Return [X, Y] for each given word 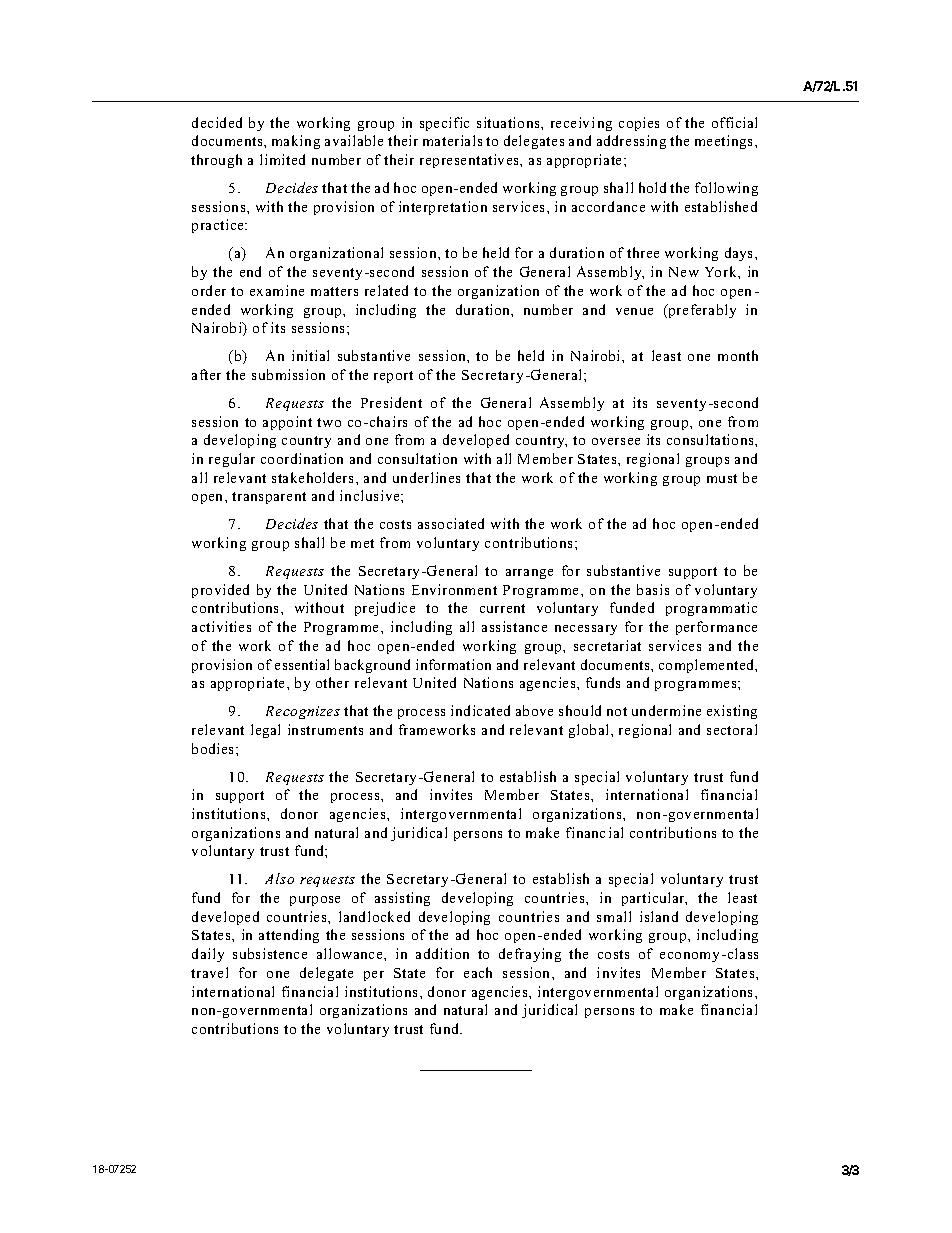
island [659, 916]
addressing [631, 142]
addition [442, 953]
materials [452, 140]
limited [282, 159]
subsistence [270, 953]
